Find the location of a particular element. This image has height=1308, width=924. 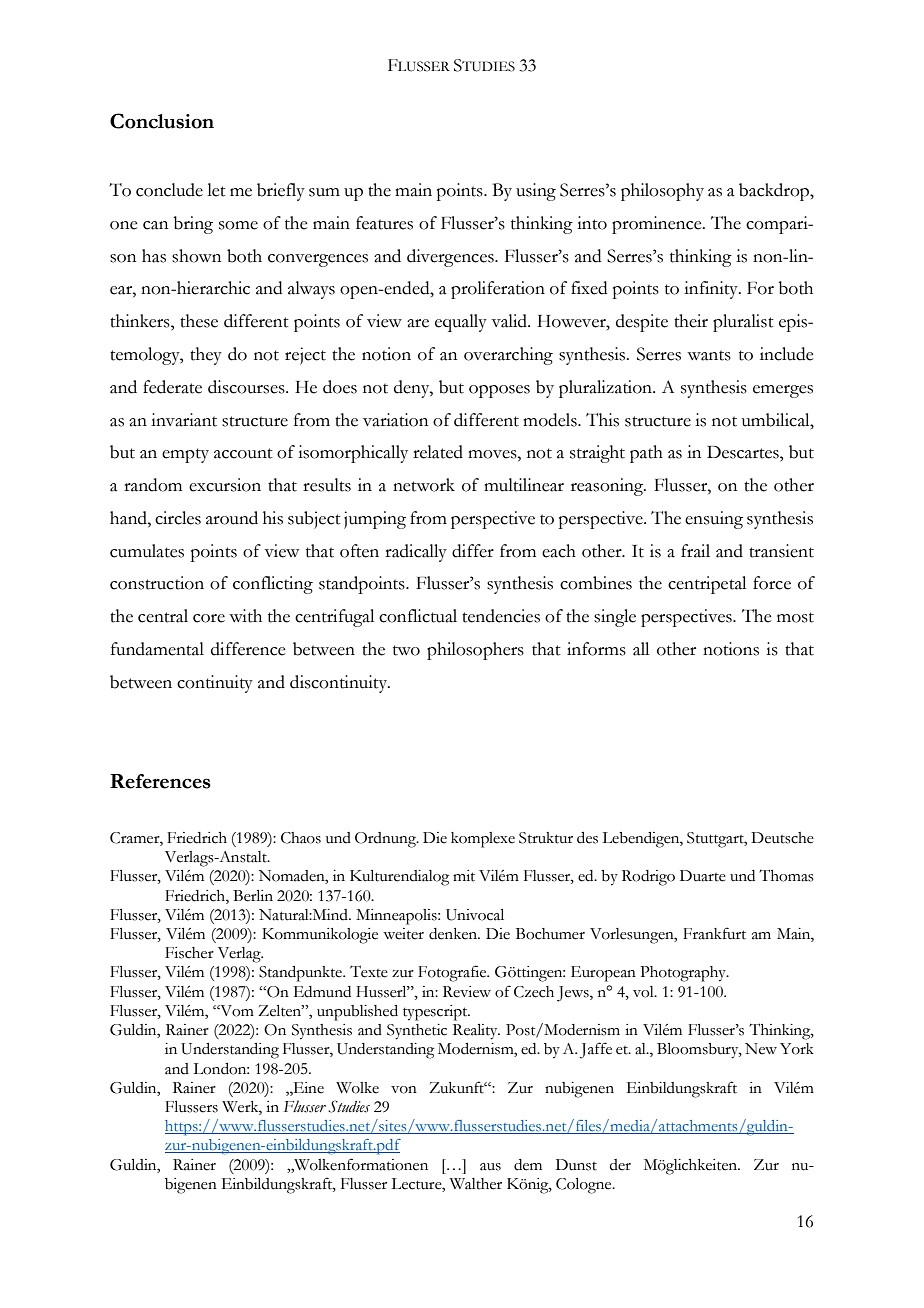

philosophy is located at coordinates (662, 192).
